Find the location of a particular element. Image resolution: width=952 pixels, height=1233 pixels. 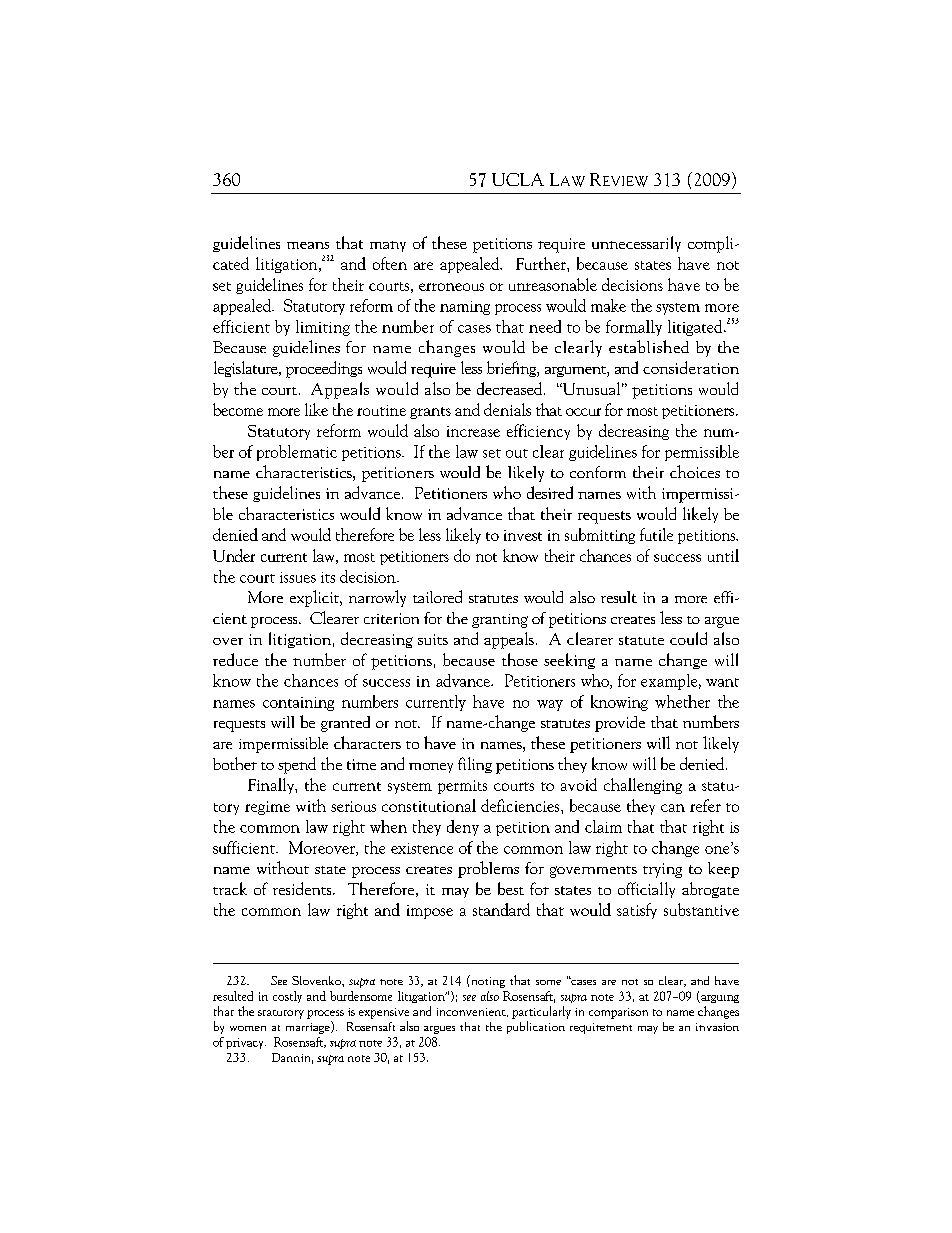

publication is located at coordinates (536, 1027).
